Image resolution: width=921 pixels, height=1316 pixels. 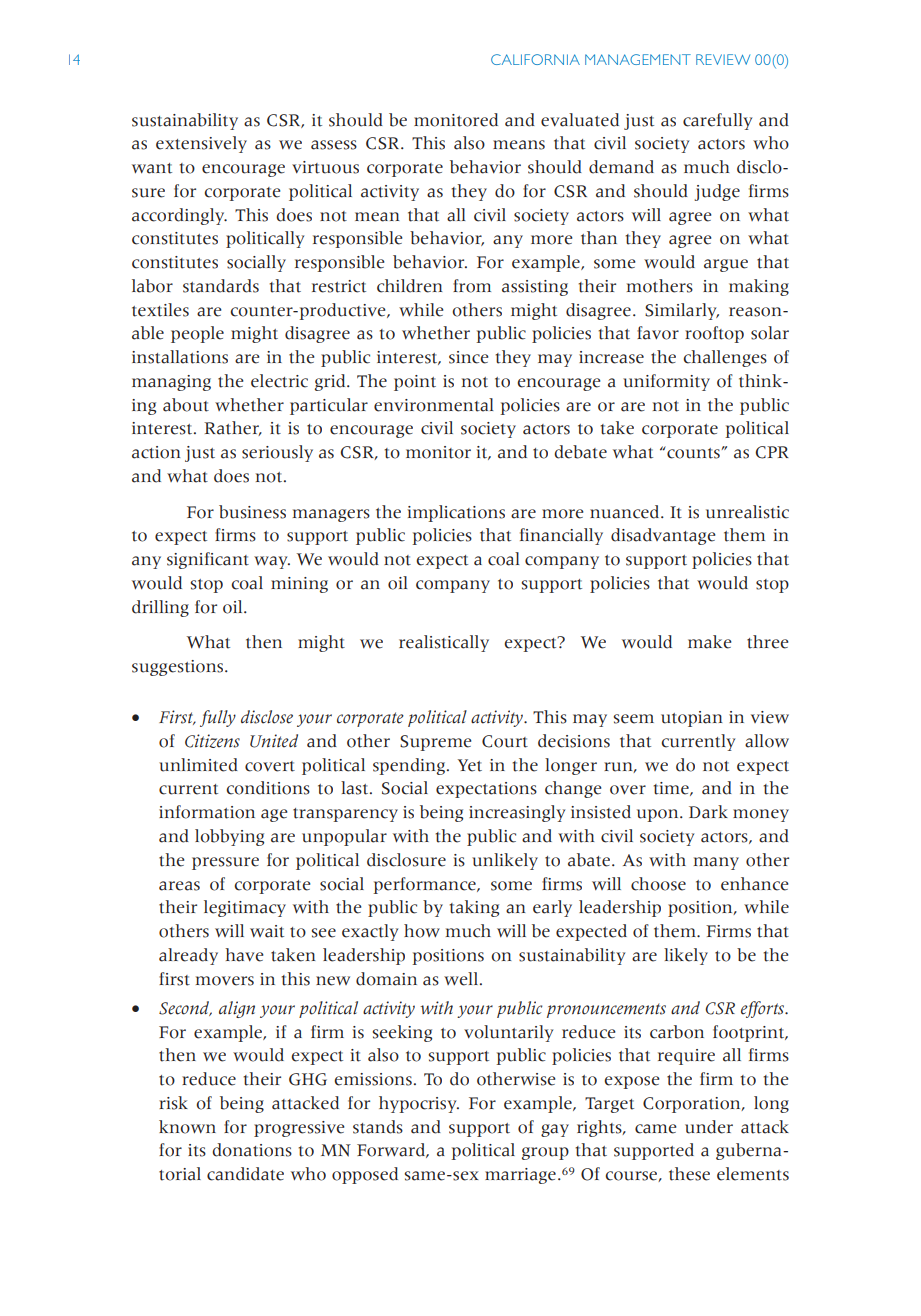 What do you see at coordinates (709, 1127) in the screenshot?
I see `under` at bounding box center [709, 1127].
